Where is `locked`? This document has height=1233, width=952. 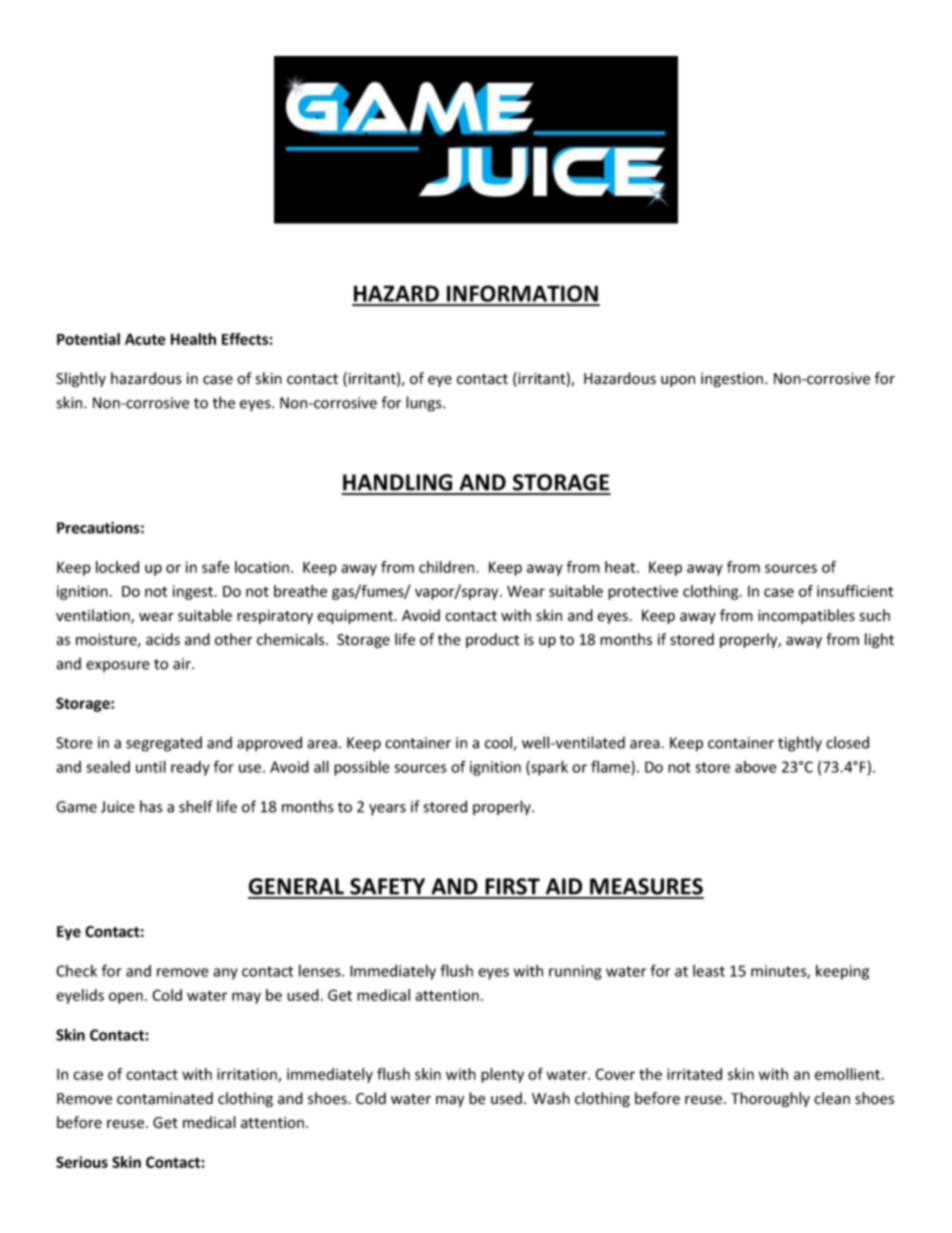 locked is located at coordinates (117, 567).
